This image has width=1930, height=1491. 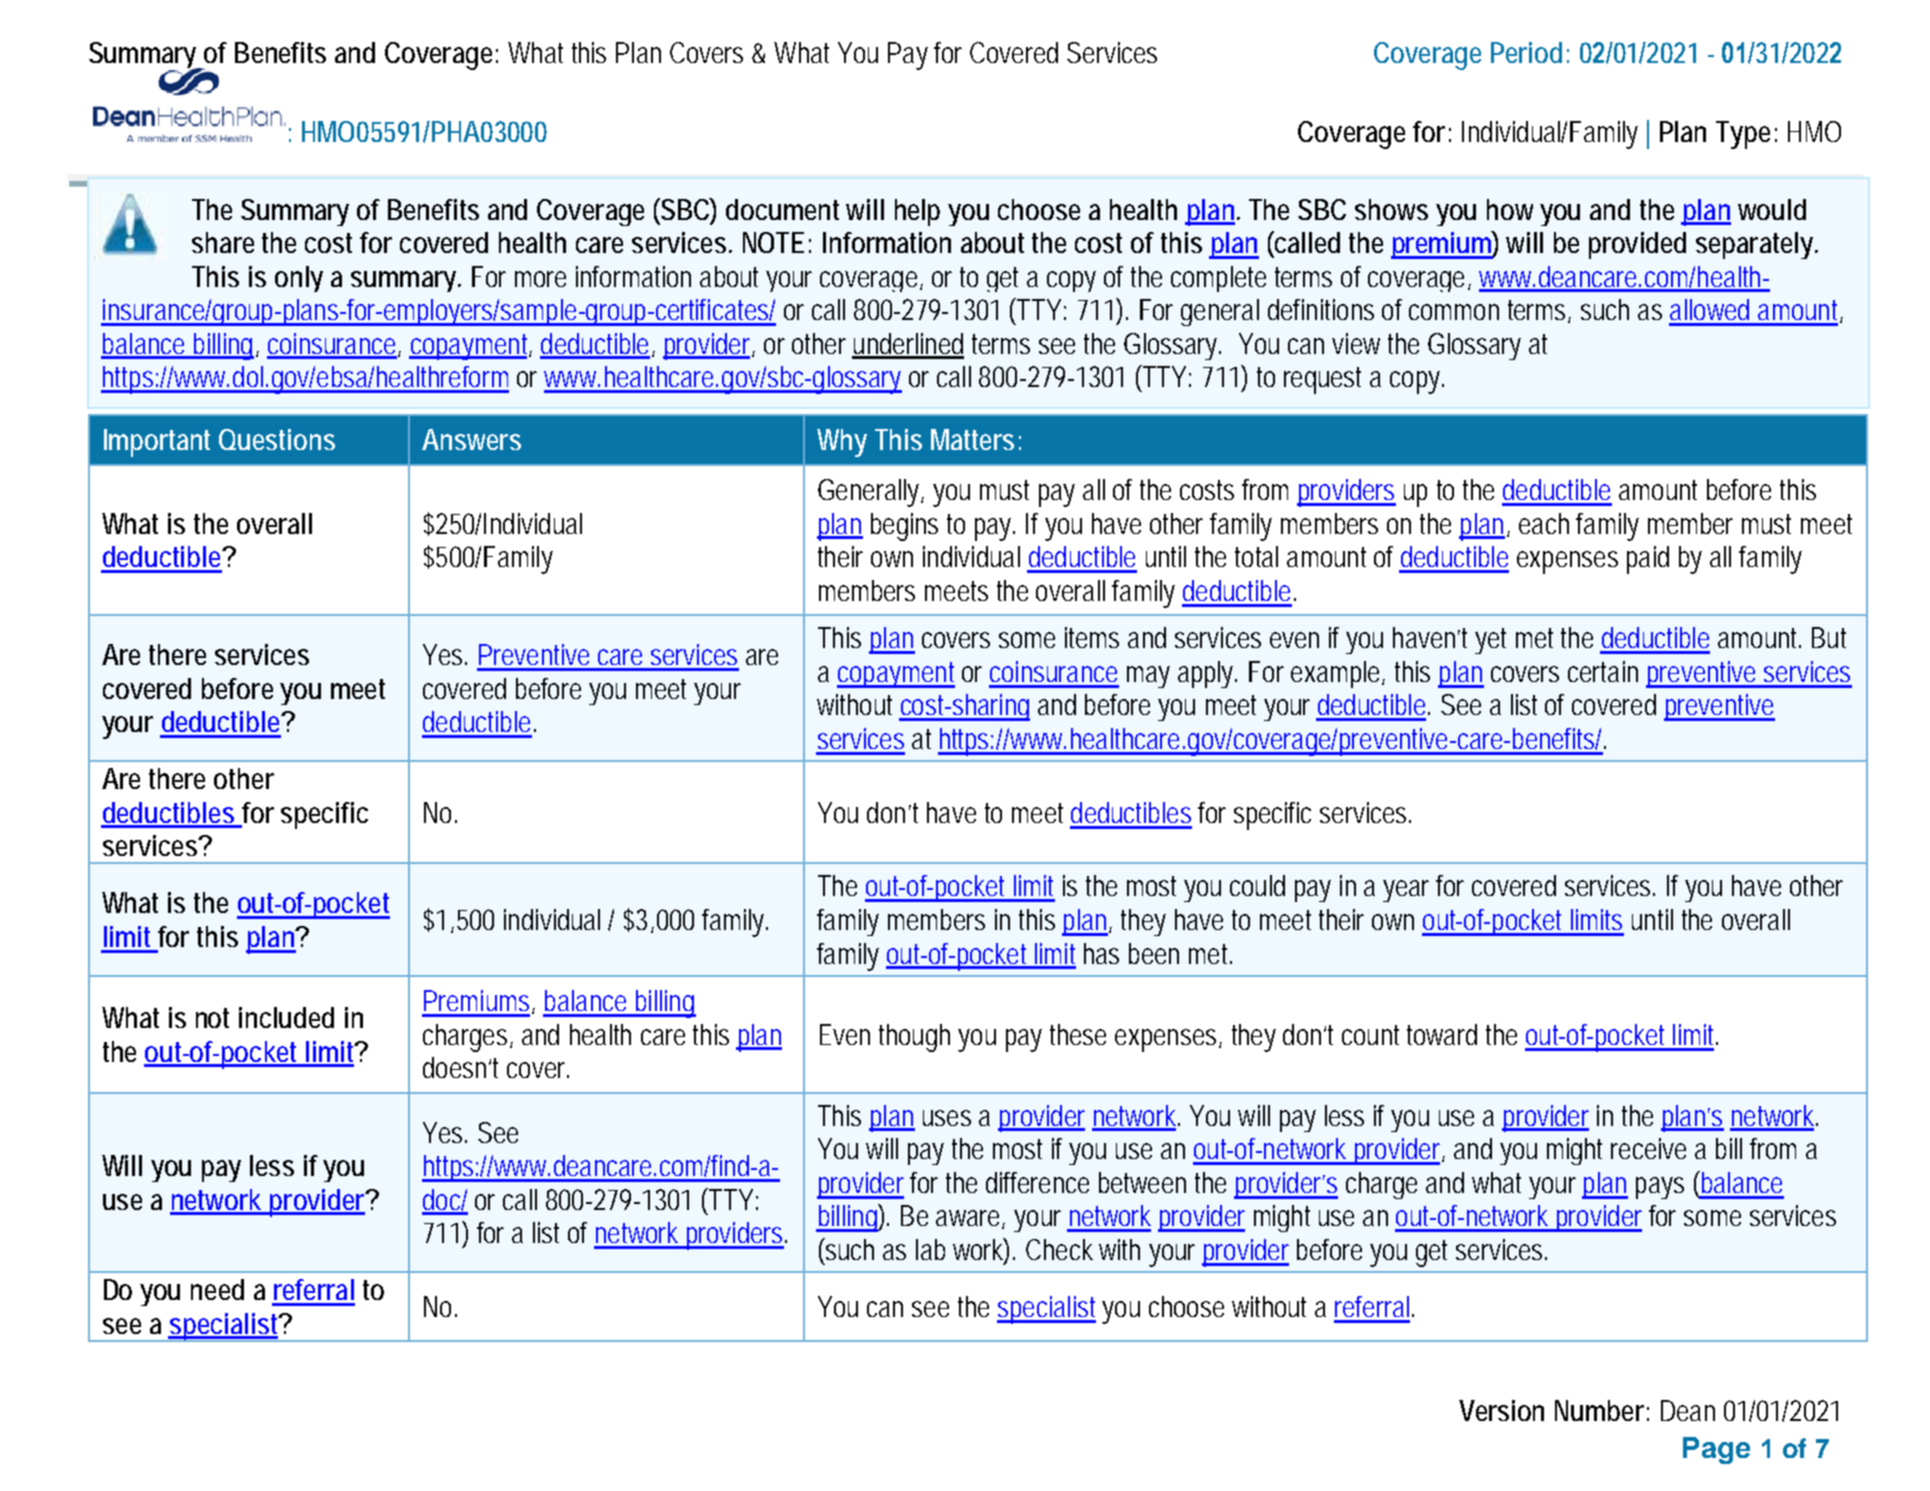 What do you see at coordinates (972, 439) in the image?
I see `Matters` at bounding box center [972, 439].
